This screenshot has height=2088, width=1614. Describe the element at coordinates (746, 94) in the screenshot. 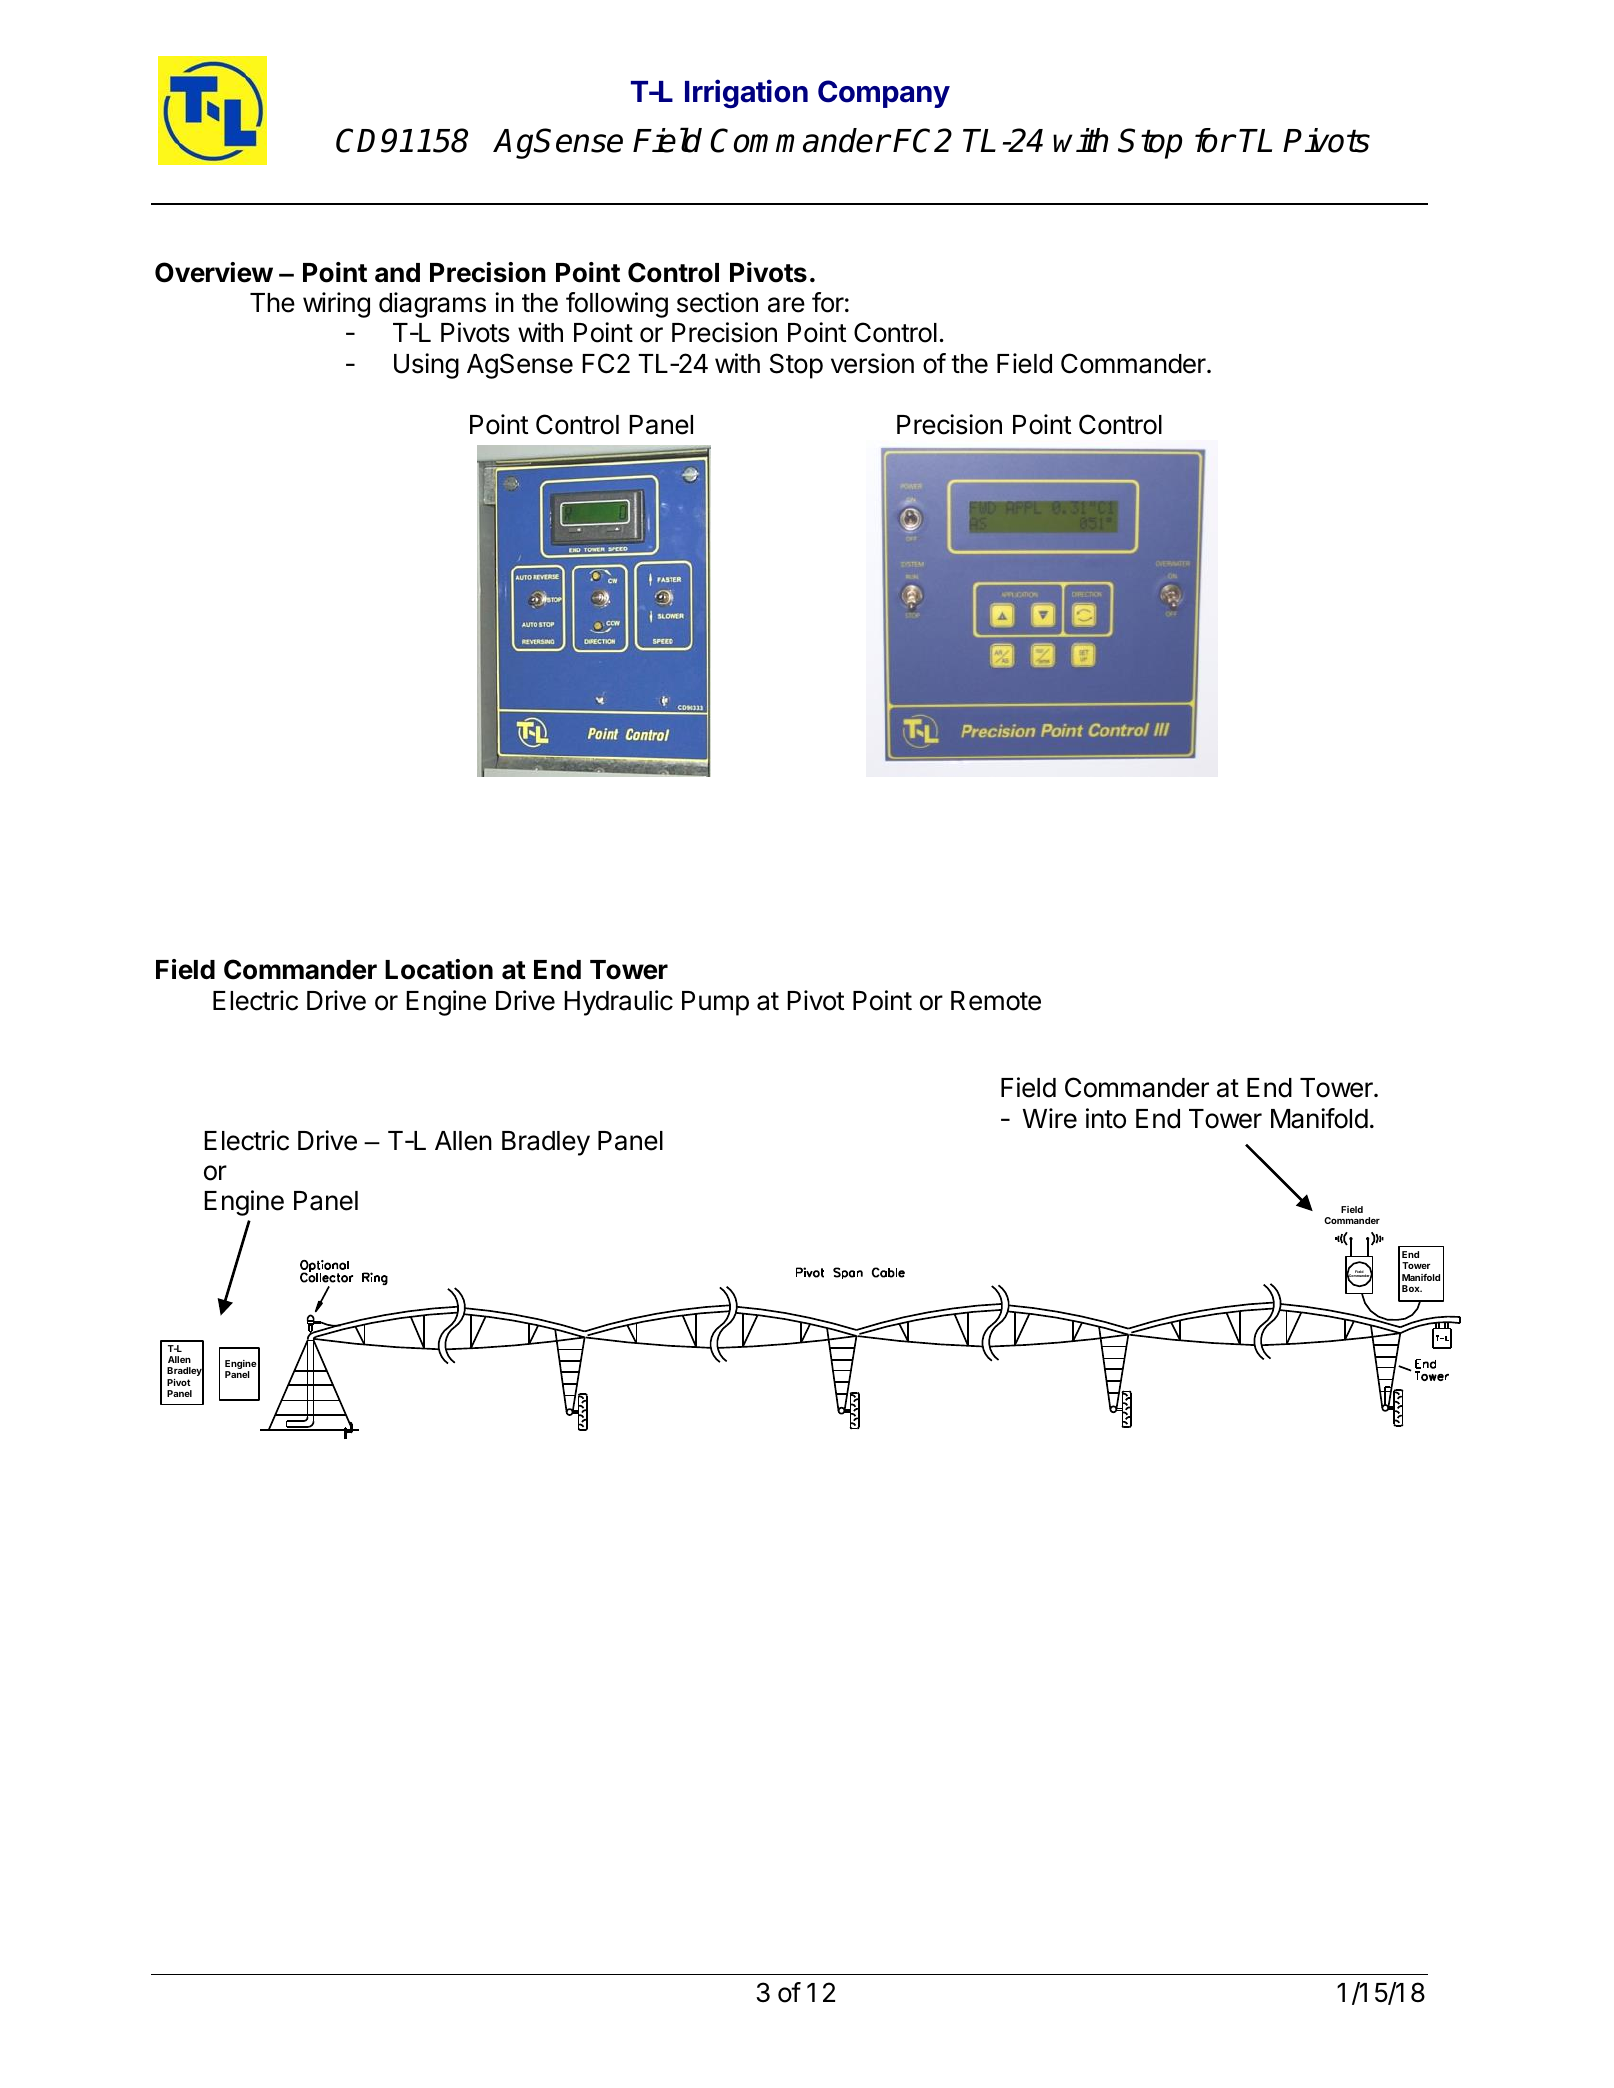

I see `Irrigation` at that location.
